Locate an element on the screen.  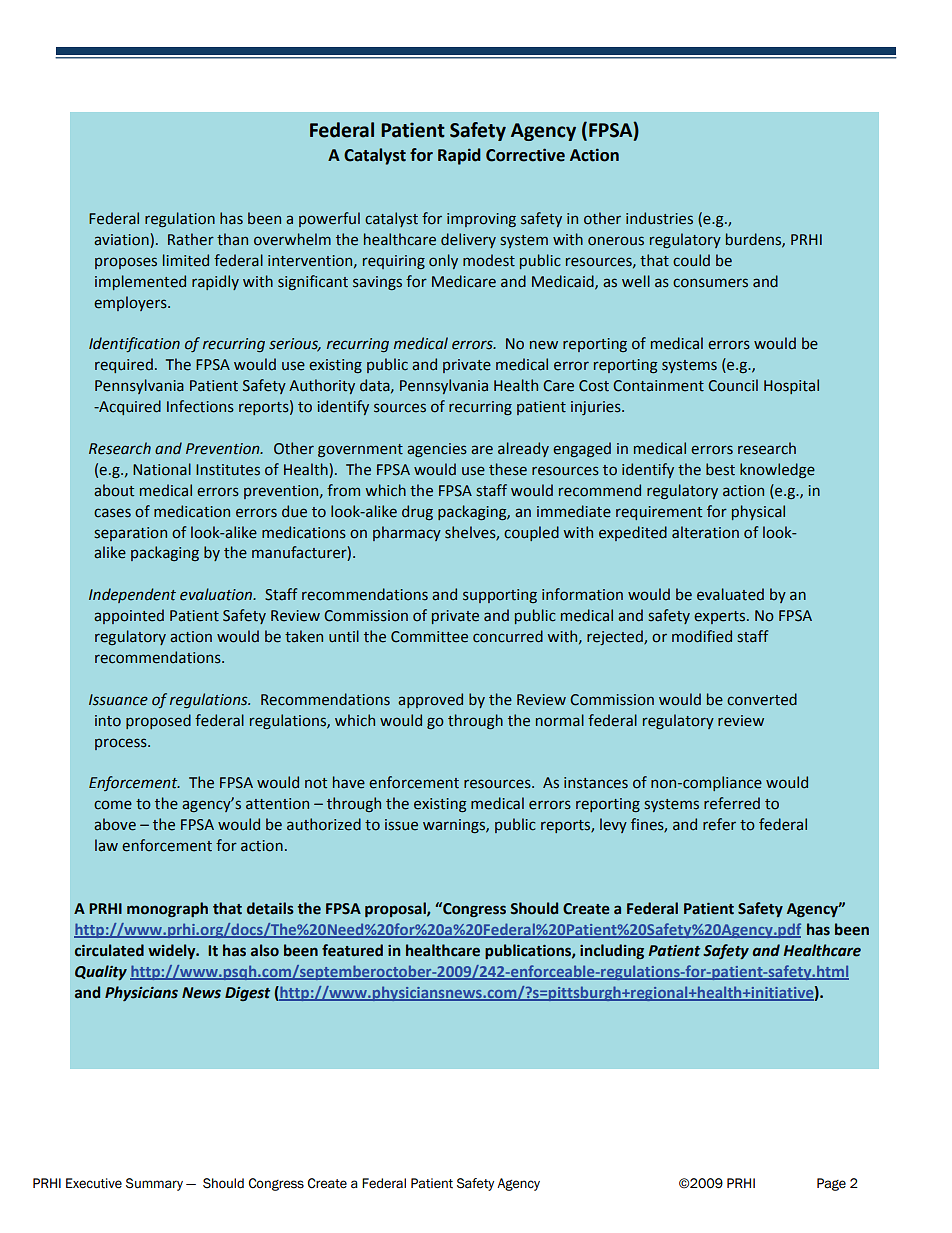
drug is located at coordinates (417, 512).
